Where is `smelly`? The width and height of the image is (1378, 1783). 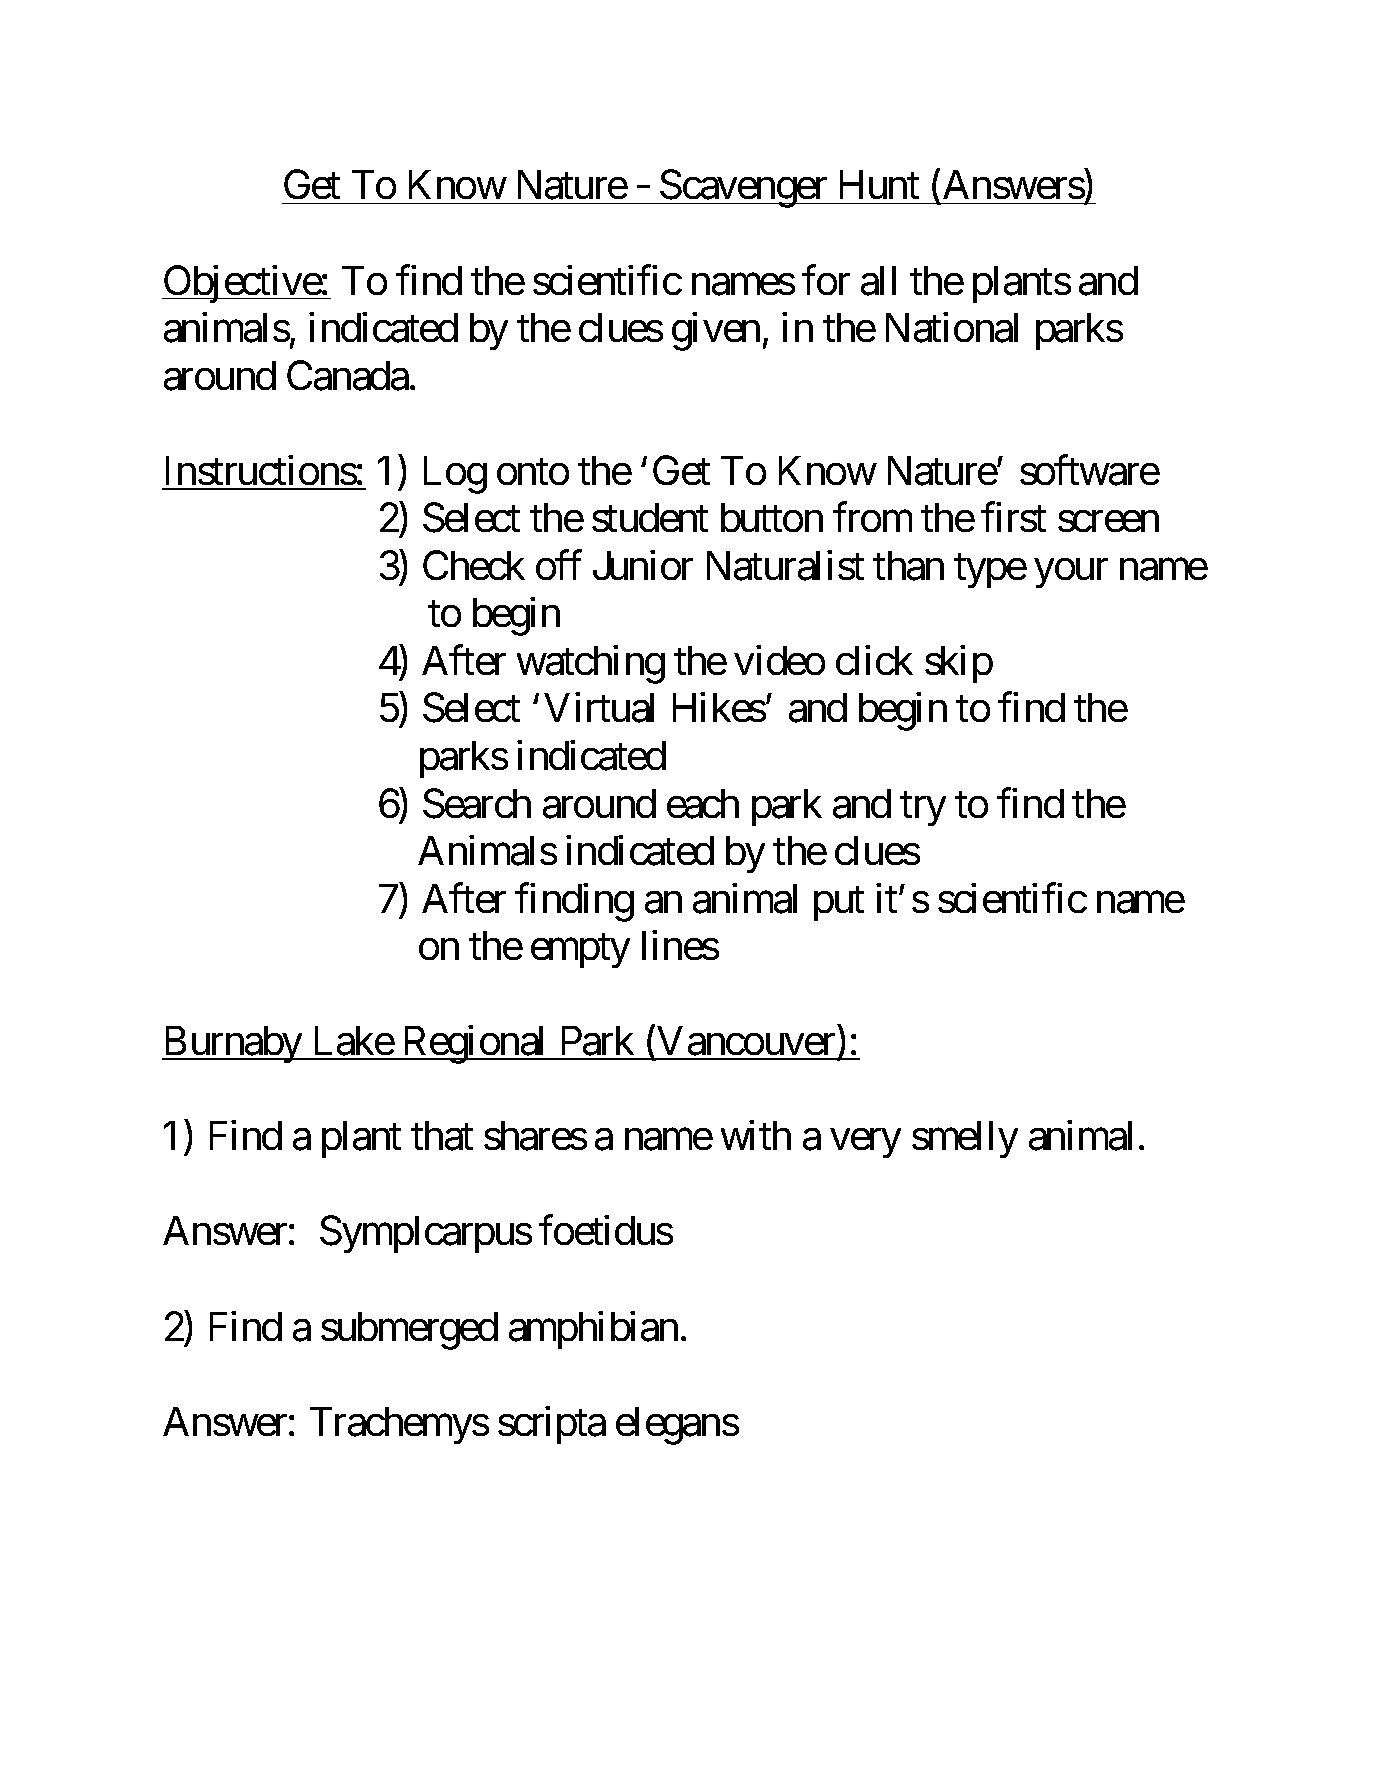 smelly is located at coordinates (965, 1139).
